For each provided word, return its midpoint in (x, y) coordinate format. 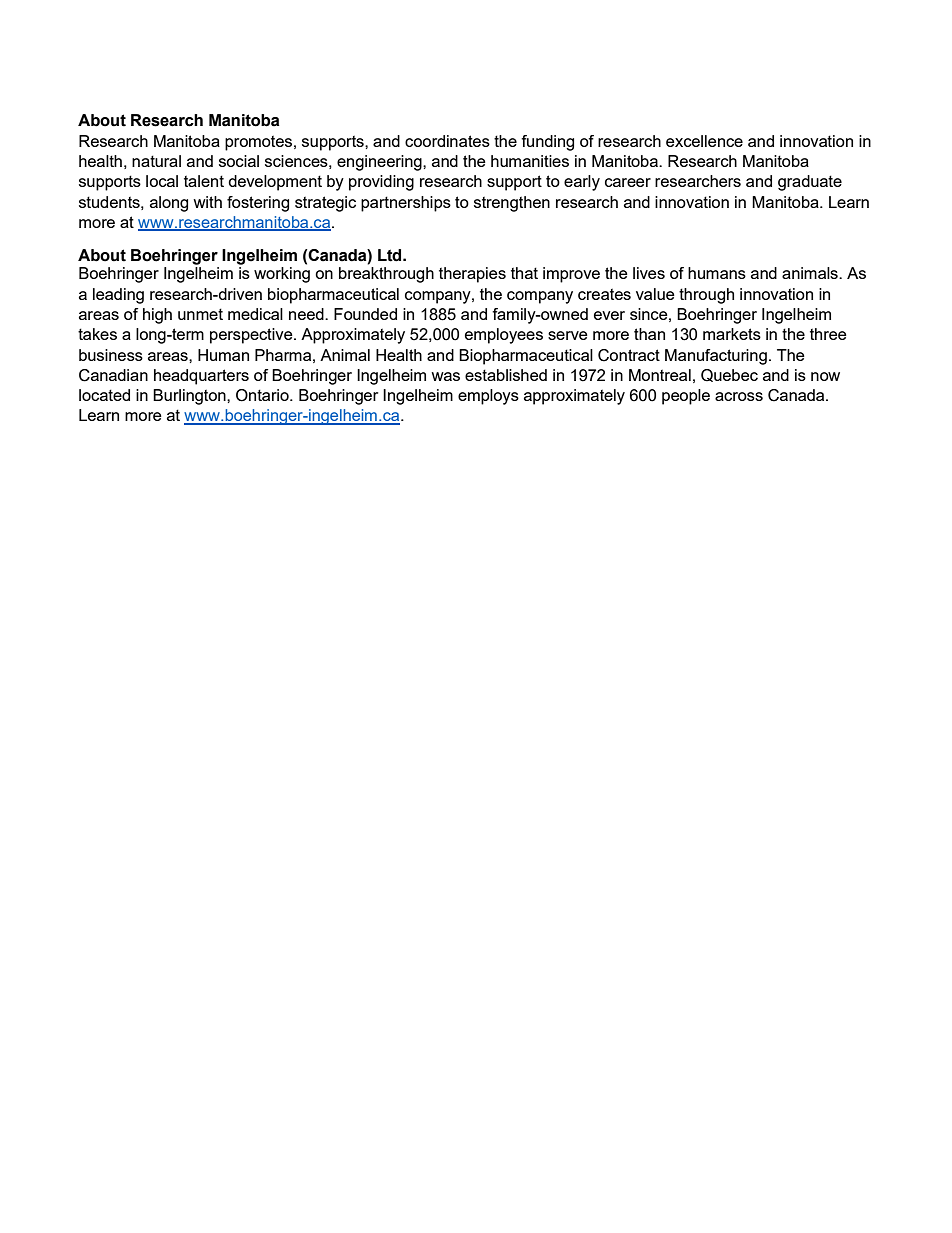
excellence (704, 141)
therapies (472, 275)
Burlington (190, 397)
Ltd (391, 255)
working (282, 275)
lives (649, 273)
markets (732, 334)
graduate (810, 183)
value (655, 294)
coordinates (447, 141)
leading (118, 296)
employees (504, 336)
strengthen (512, 204)
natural (156, 161)
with (207, 202)
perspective (252, 336)
